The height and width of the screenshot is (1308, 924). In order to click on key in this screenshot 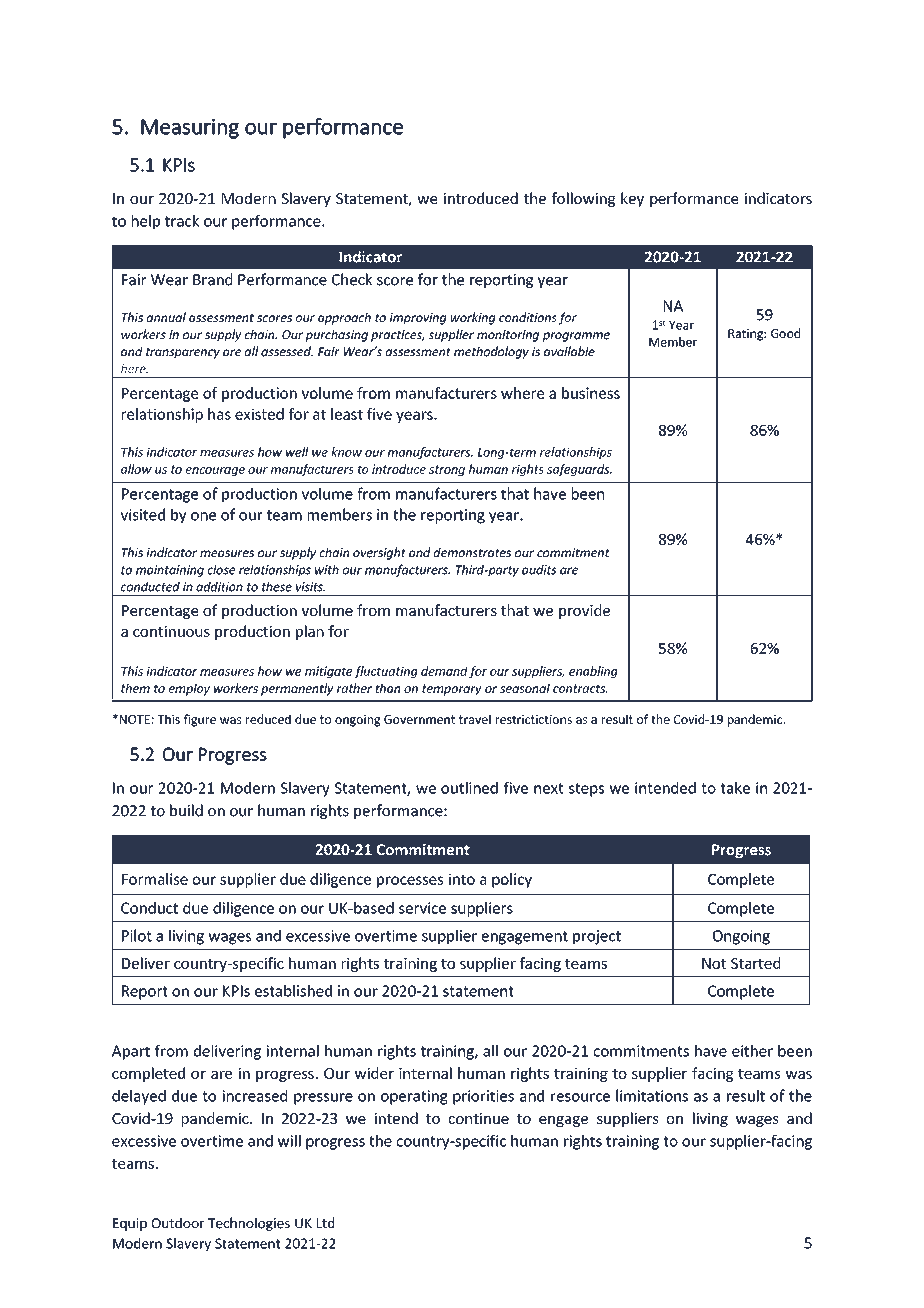, I will do `click(632, 199)`.
